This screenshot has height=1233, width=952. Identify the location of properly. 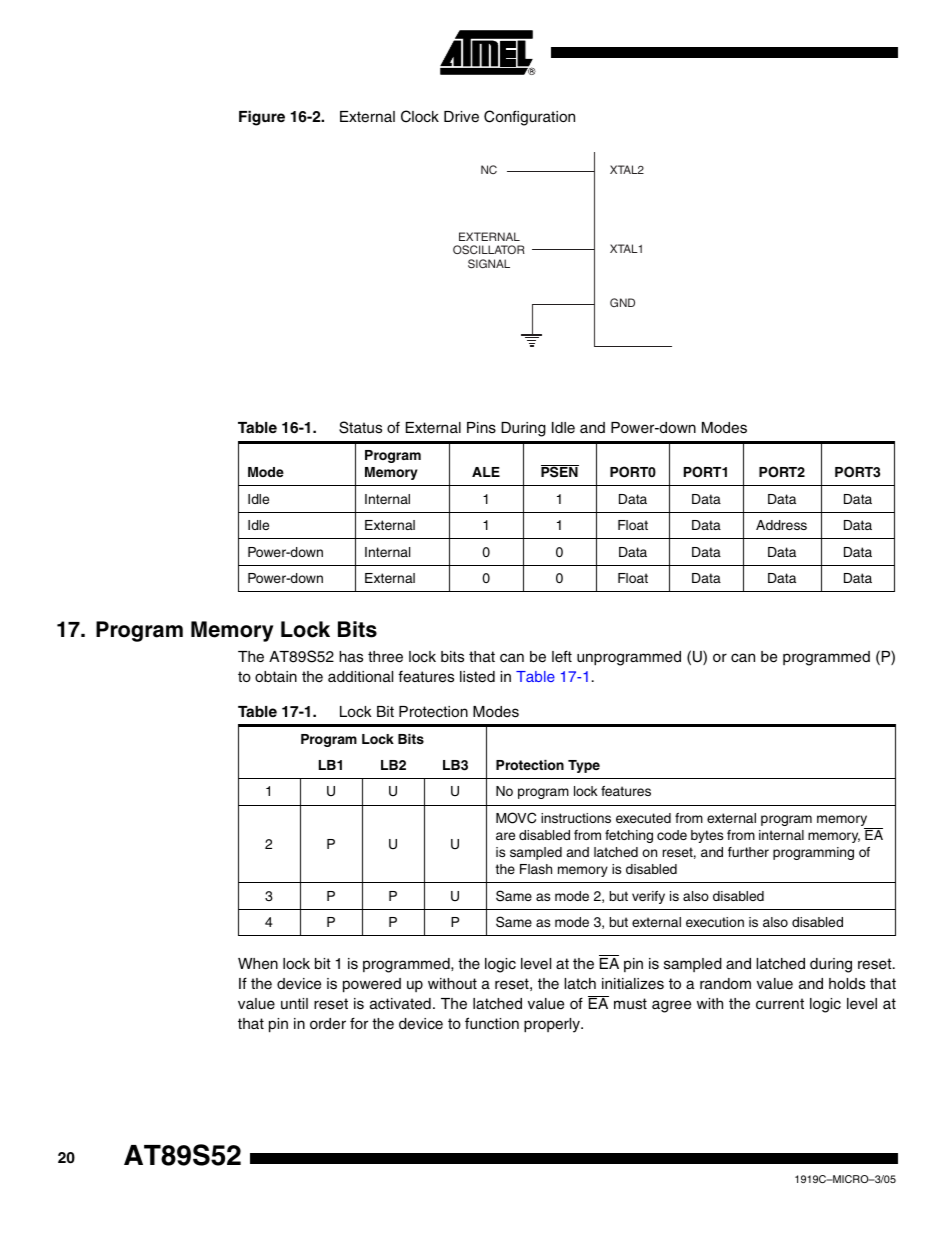
(553, 1025).
